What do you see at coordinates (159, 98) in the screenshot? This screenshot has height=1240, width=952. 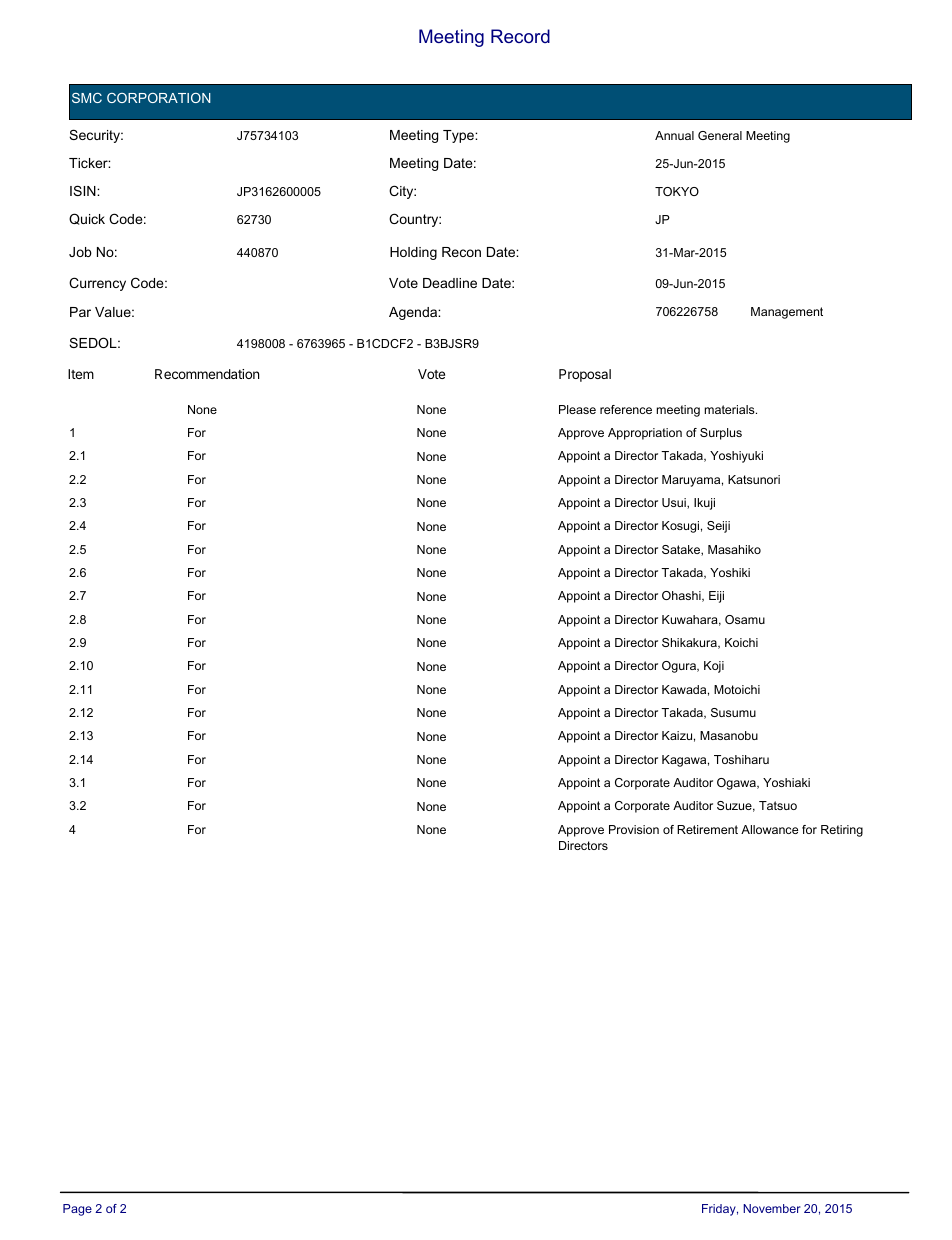 I see `CORPORATION` at bounding box center [159, 98].
